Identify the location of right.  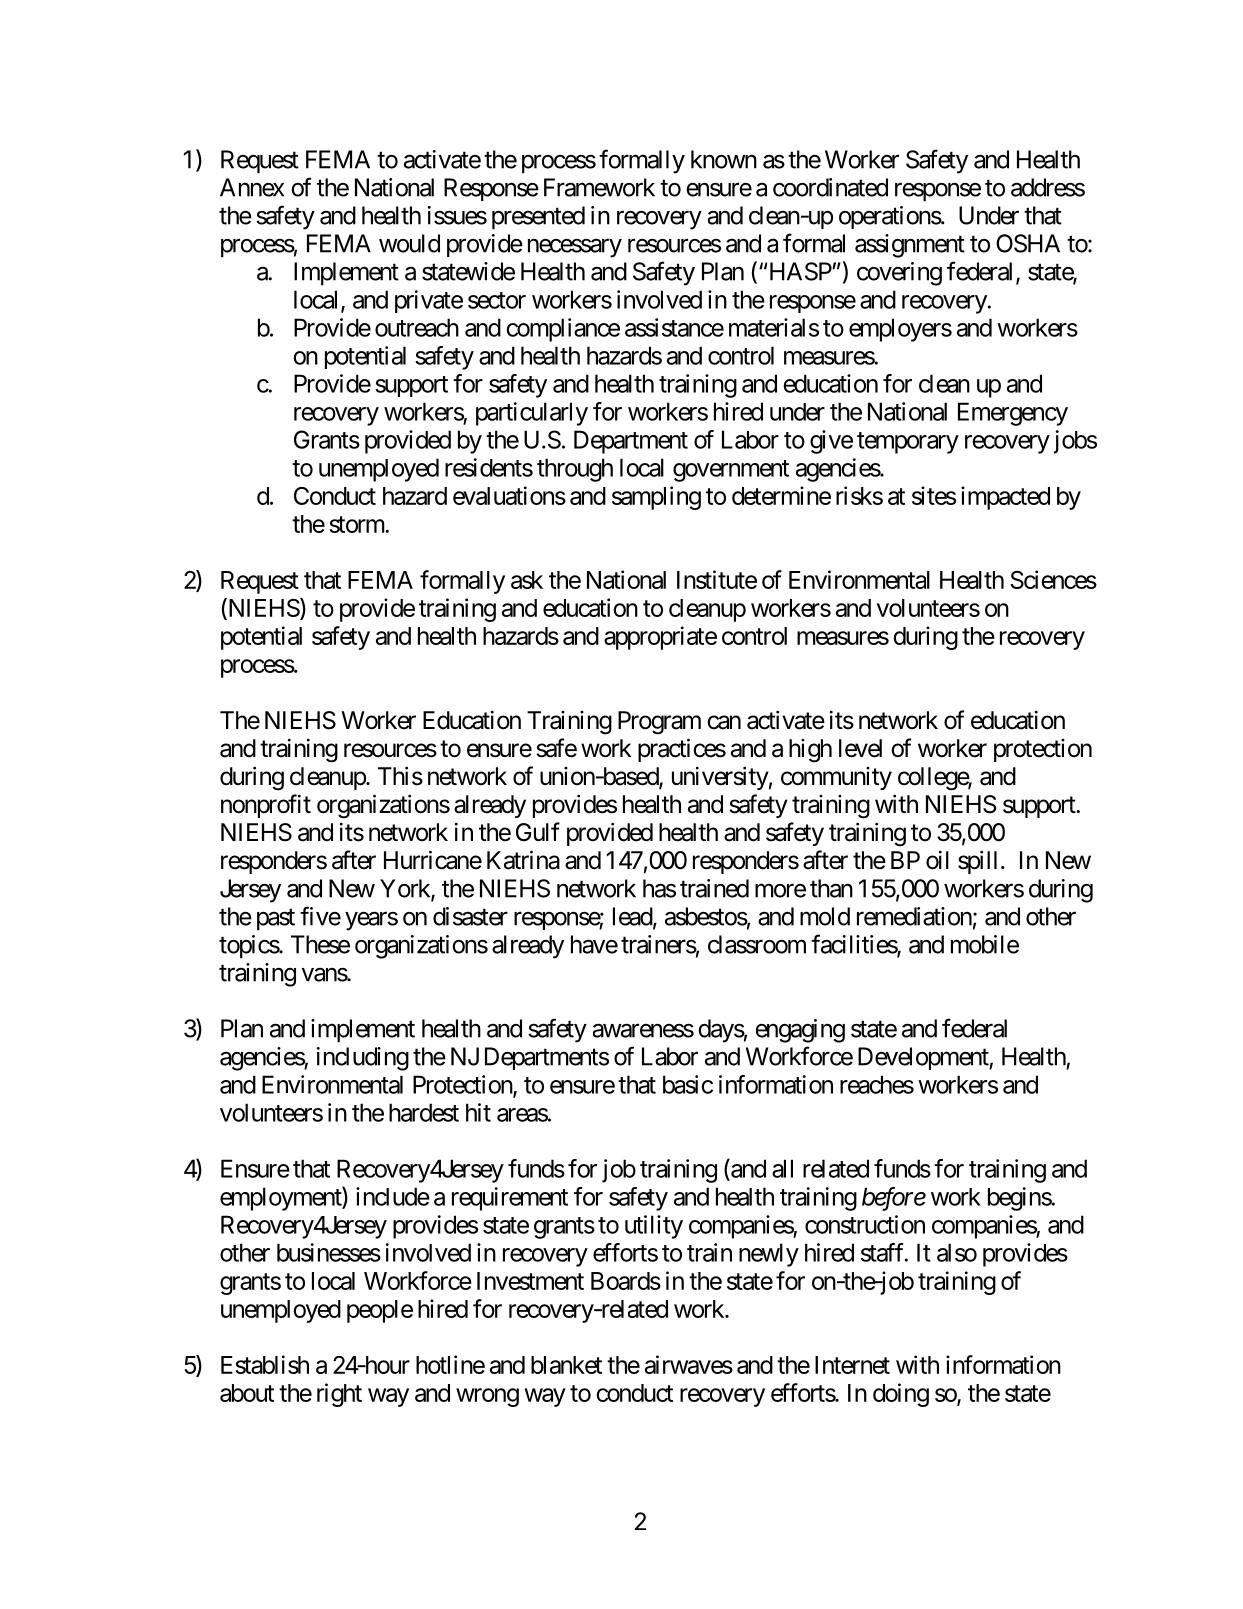
(339, 1395).
